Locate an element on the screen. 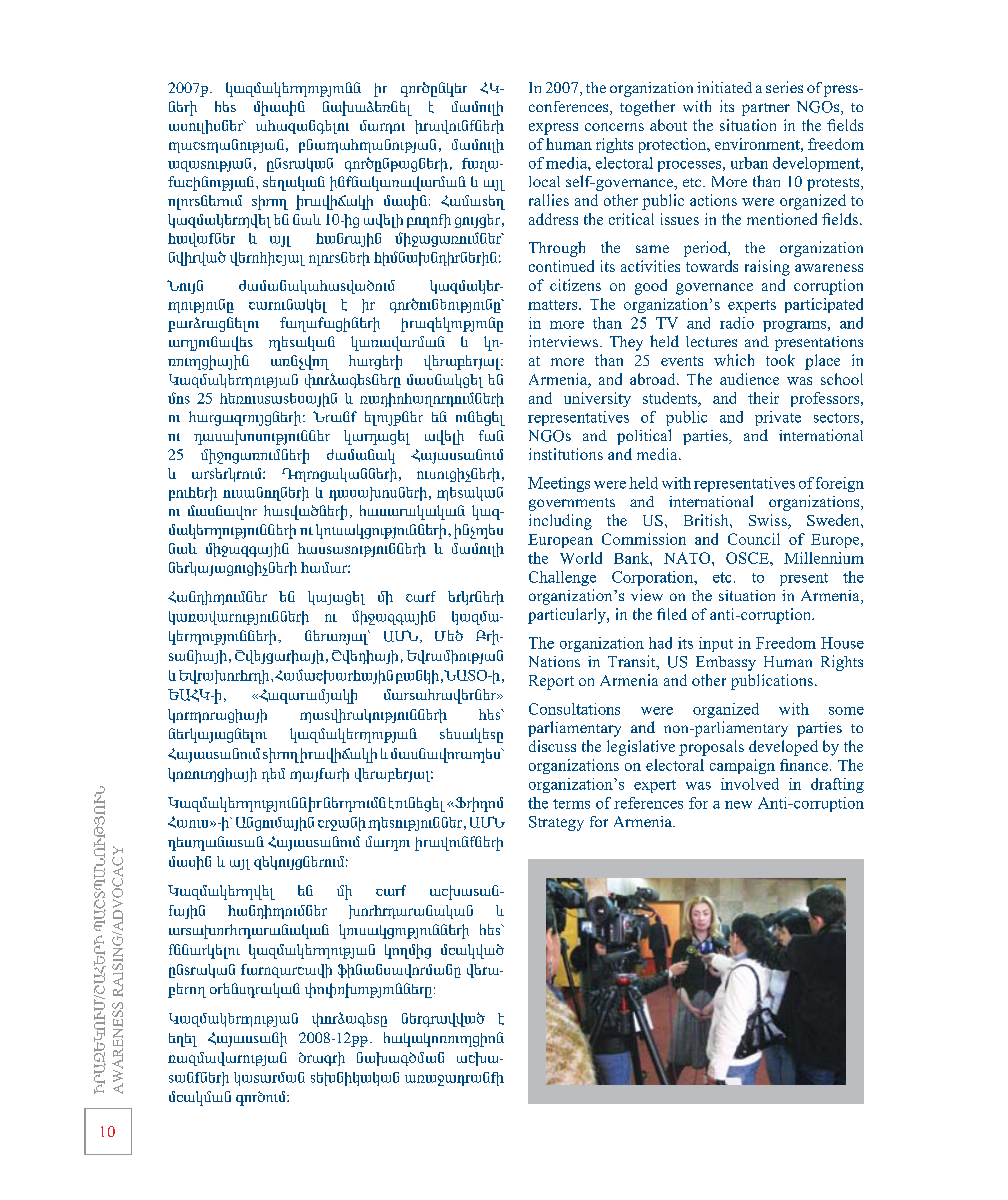 The image size is (1008, 1200). lectures is located at coordinates (711, 341).
